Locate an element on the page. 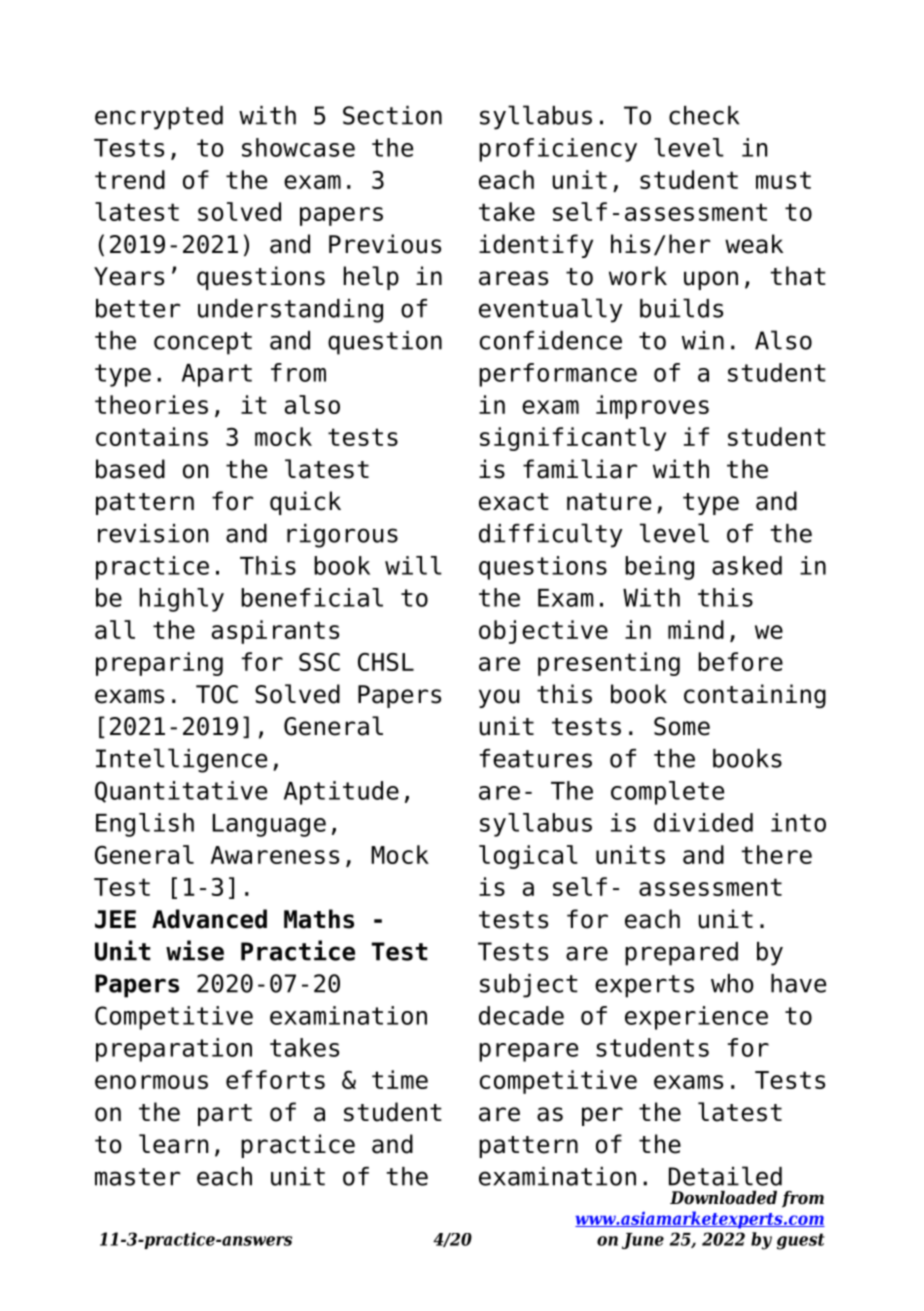 Image resolution: width=924 pixels, height=1311 pixels. encrypted is located at coordinates (159, 118).
